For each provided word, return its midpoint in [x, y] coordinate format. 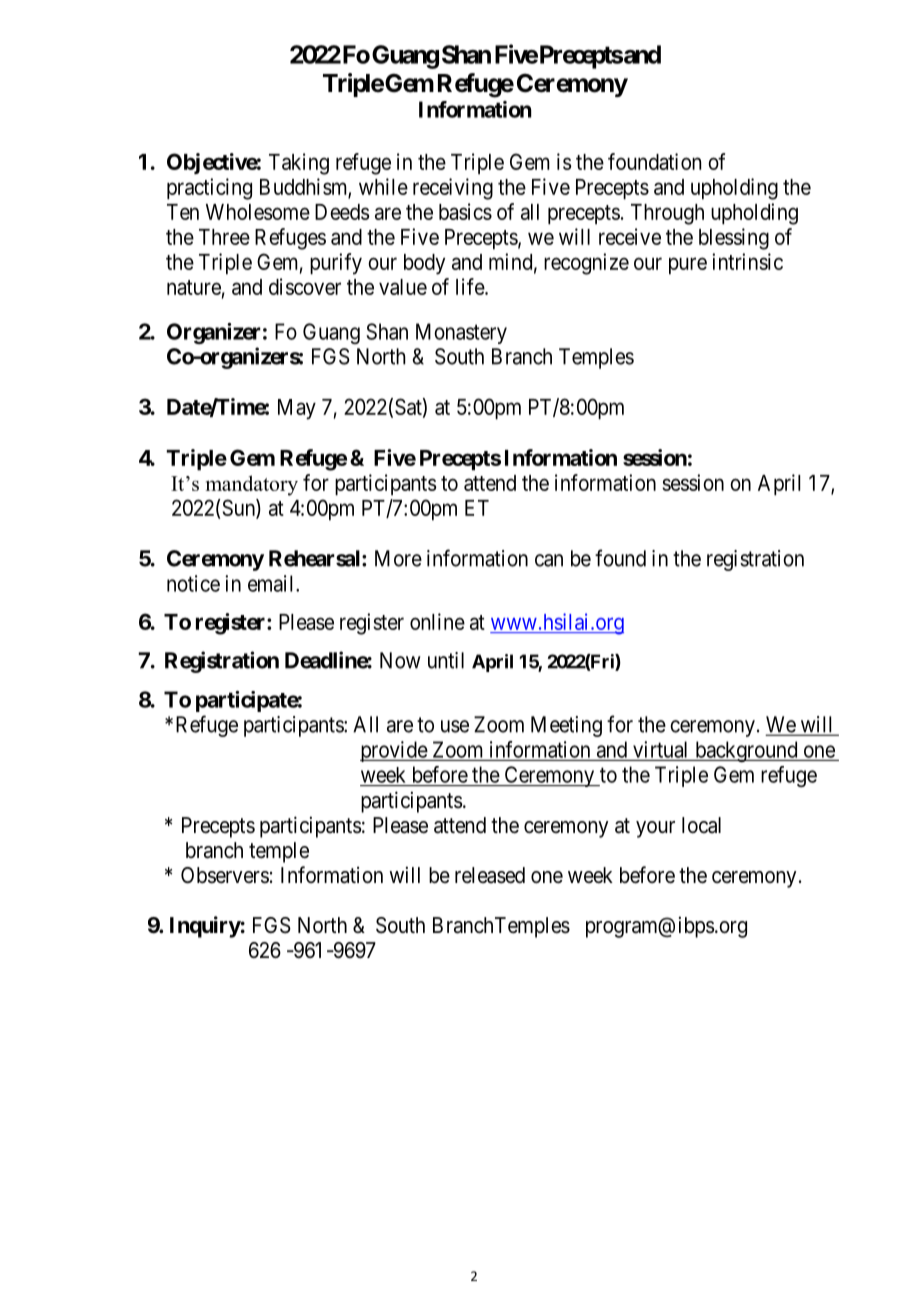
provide [394, 751]
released [490, 875]
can [549, 560]
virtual [660, 749]
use [455, 726]
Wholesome [258, 212]
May [297, 409]
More [398, 558]
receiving [453, 189]
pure [688, 266]
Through [667, 214]
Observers [225, 875]
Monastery [461, 333]
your [655, 829]
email [272, 583]
